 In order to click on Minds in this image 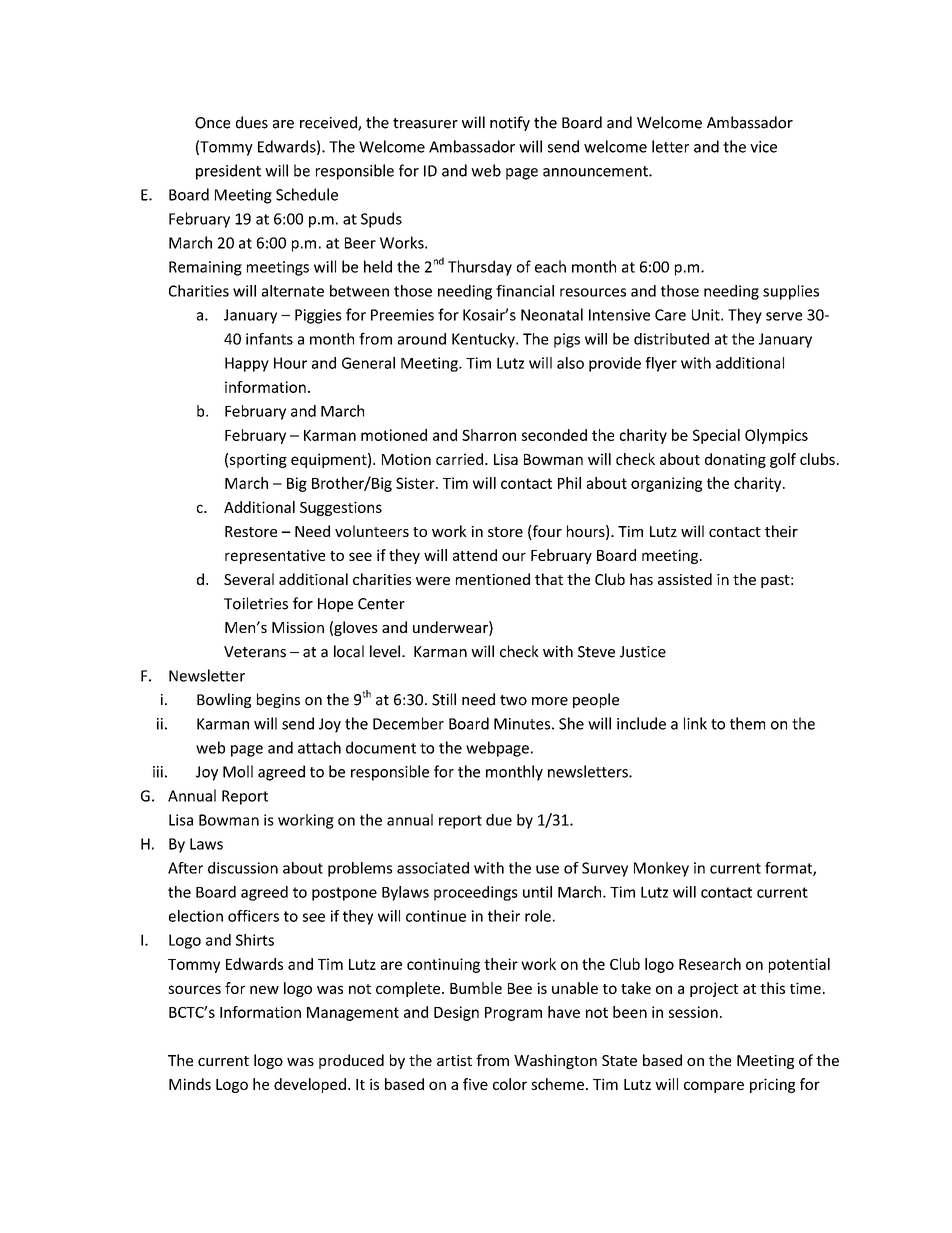, I will do `click(190, 1084)`.
